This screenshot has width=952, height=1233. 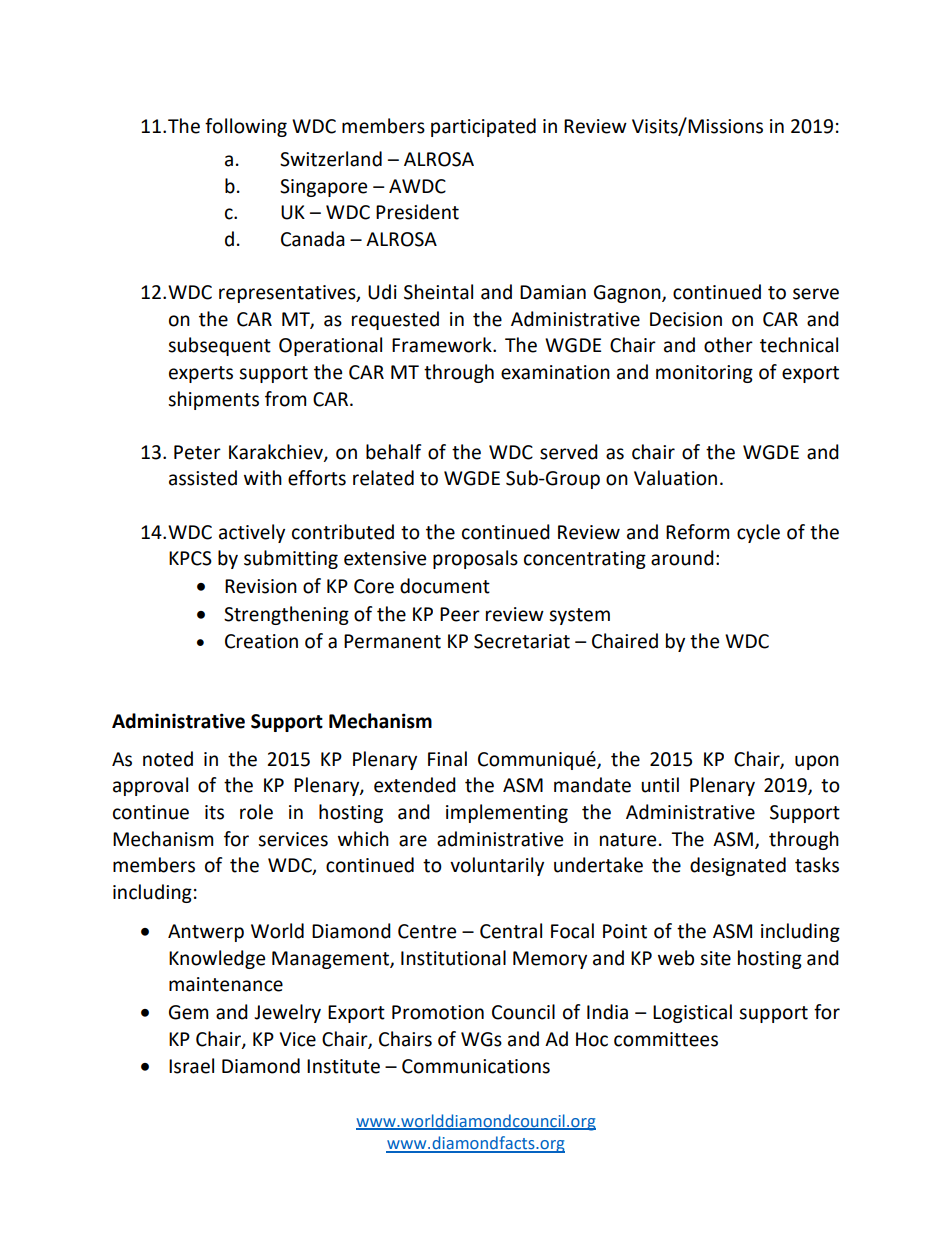 What do you see at coordinates (476, 1066) in the screenshot?
I see `Communications` at bounding box center [476, 1066].
